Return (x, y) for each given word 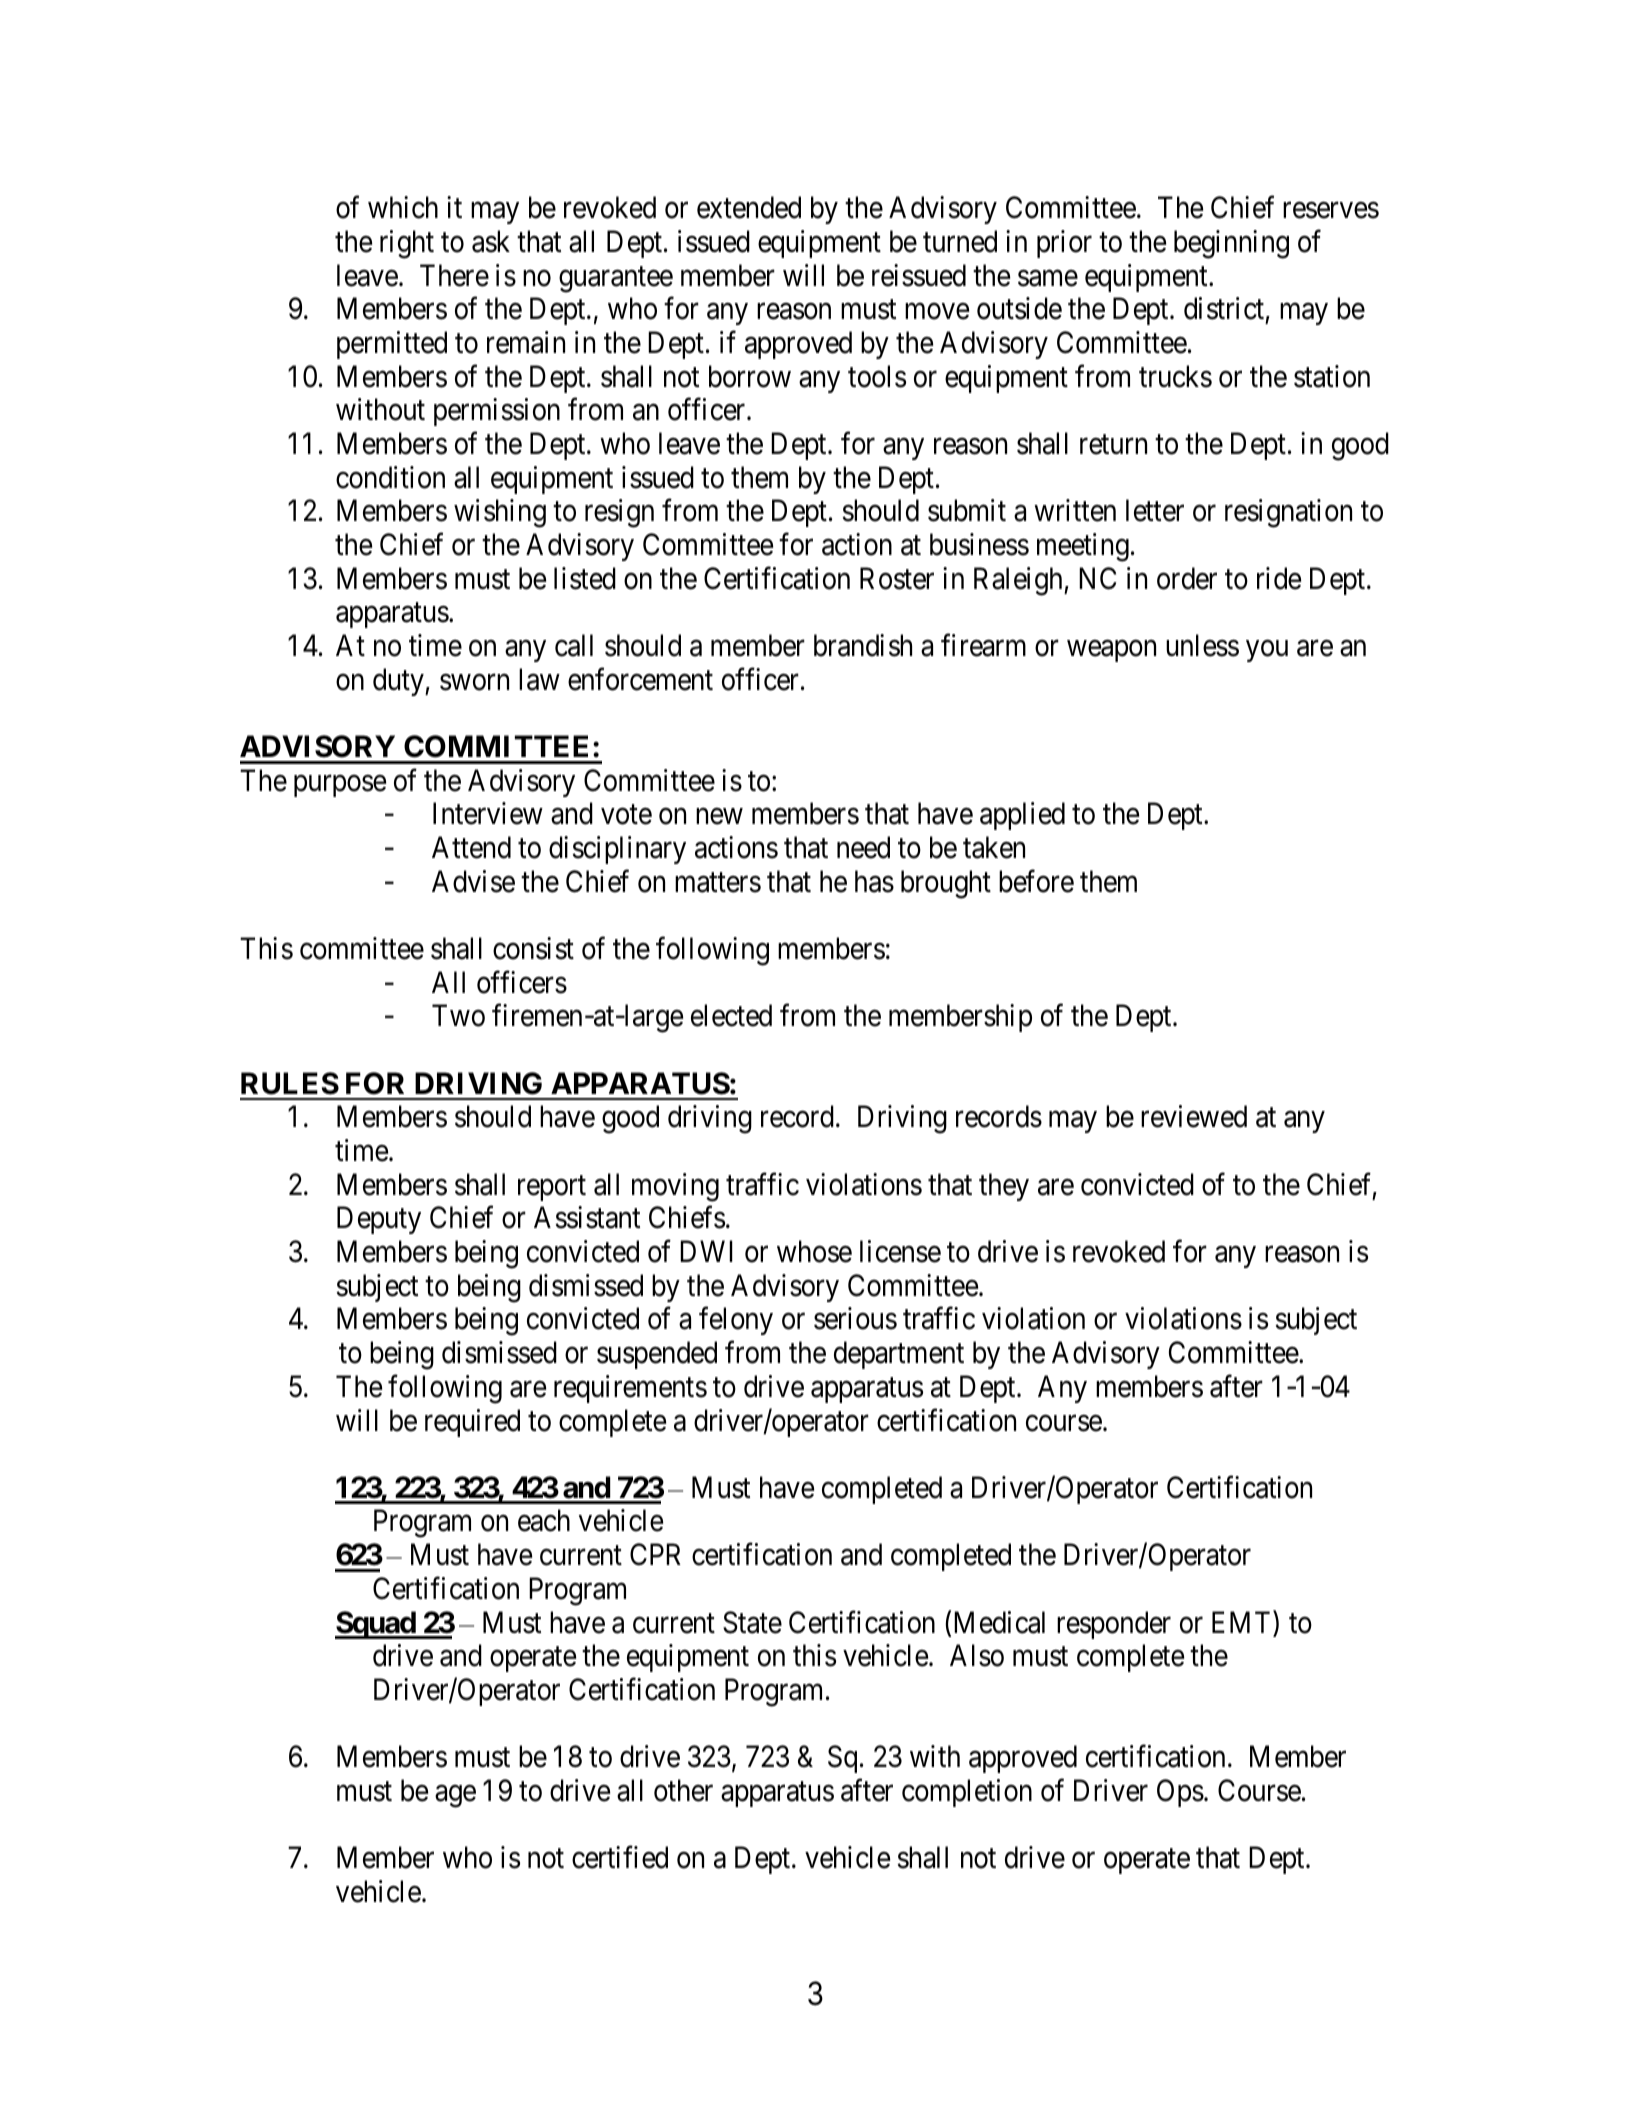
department (899, 1355)
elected (731, 1015)
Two (458, 1016)
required (472, 1423)
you (1267, 651)
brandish (863, 645)
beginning (1231, 244)
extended (749, 207)
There (454, 275)
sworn (474, 682)
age (455, 1796)
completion (967, 1793)
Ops (1180, 1793)
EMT (1243, 1622)
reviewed (1194, 1116)
